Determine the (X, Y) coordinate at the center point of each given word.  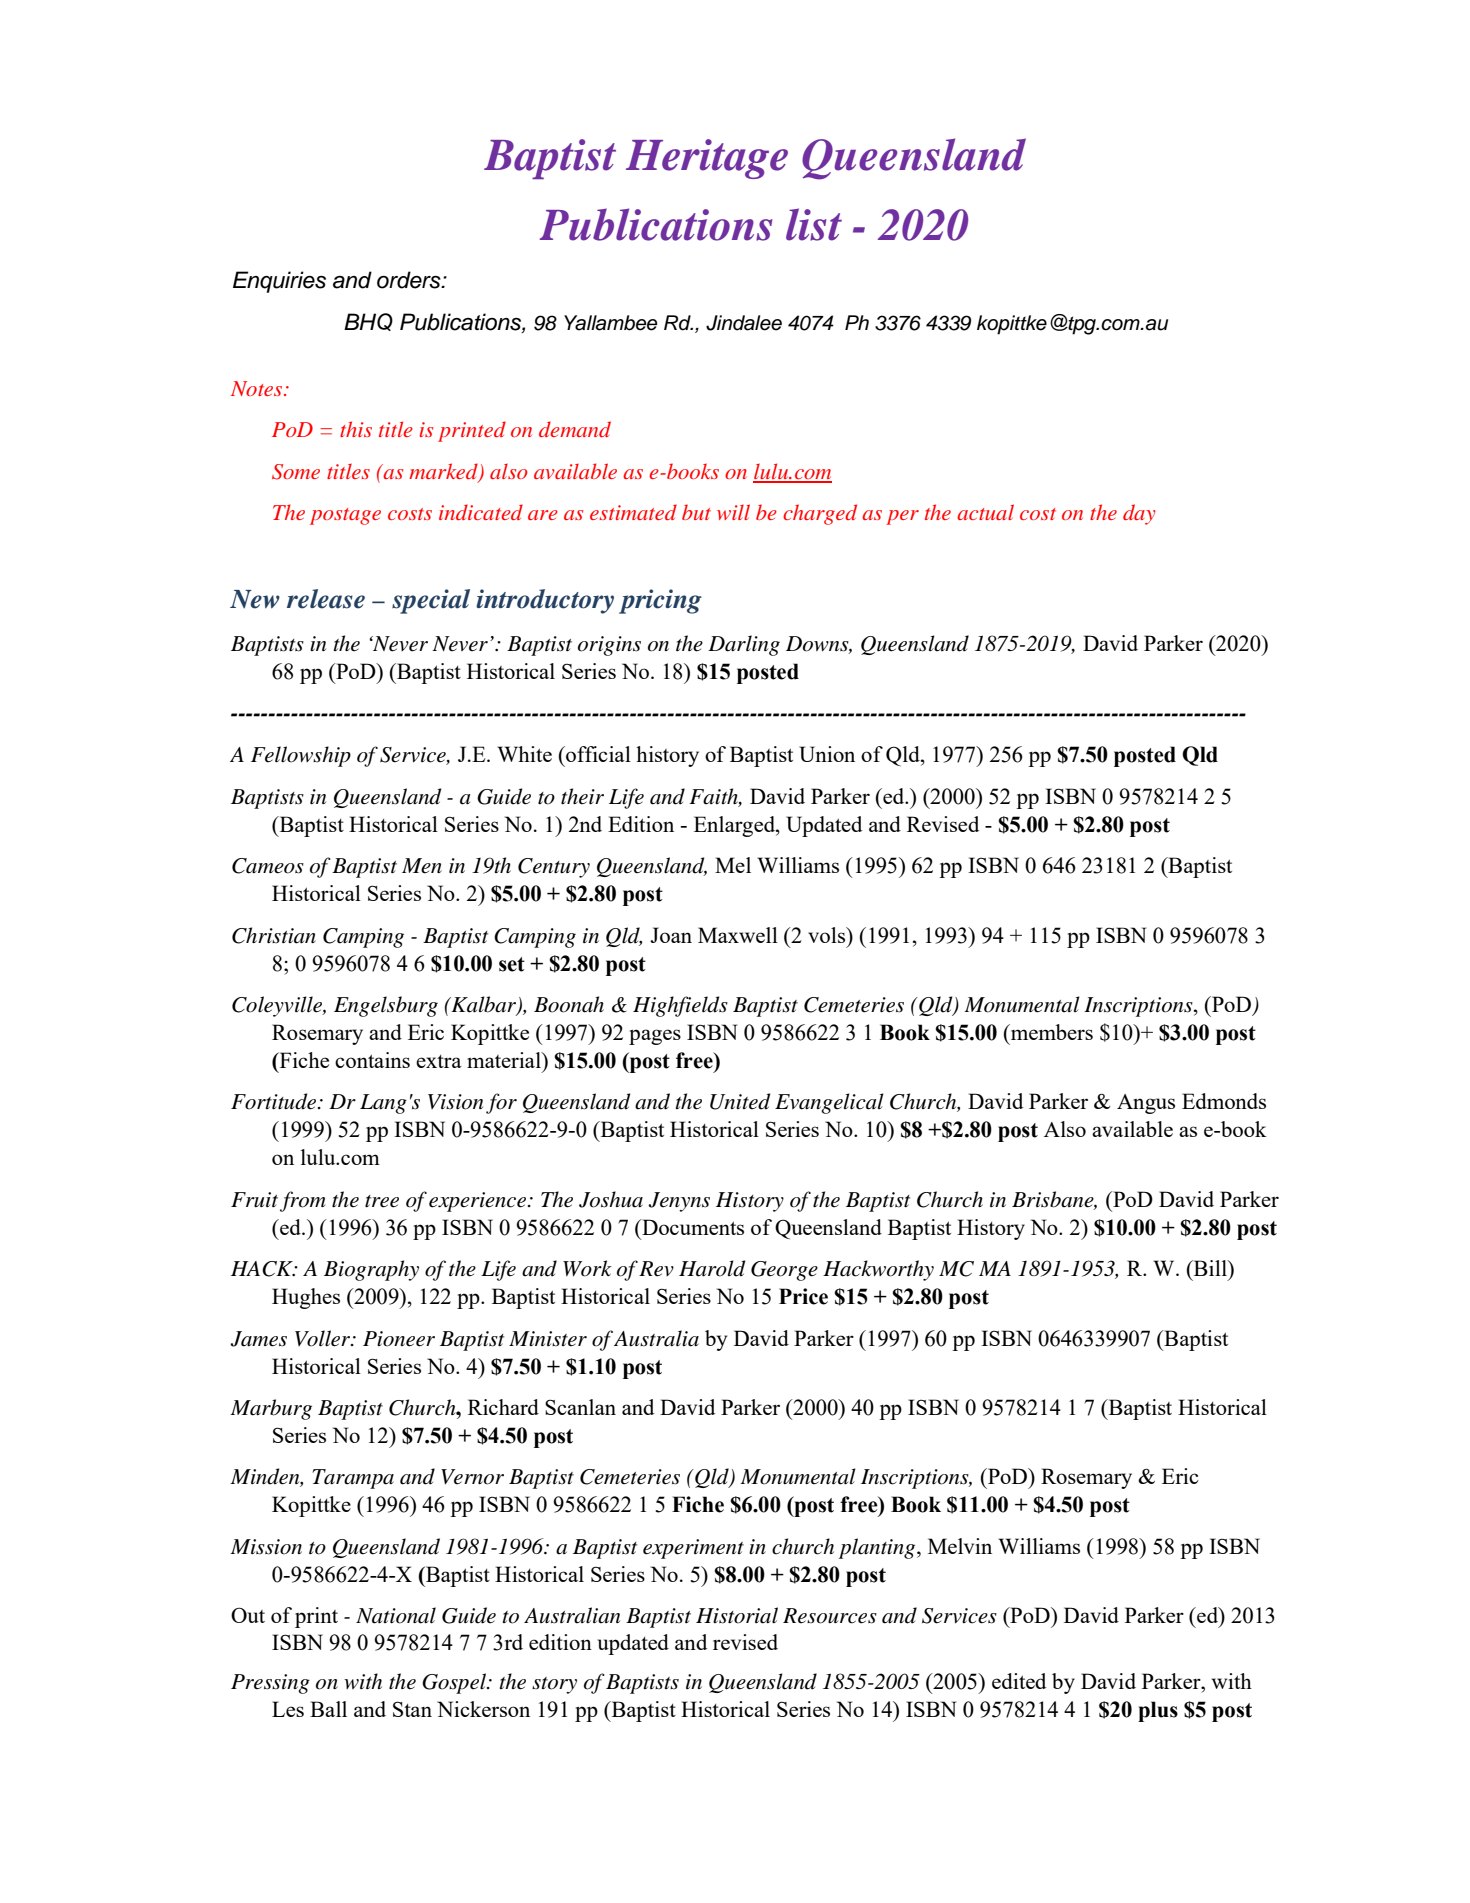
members (1050, 1032)
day (1139, 514)
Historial (737, 1615)
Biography (371, 1270)
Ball (328, 1709)
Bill (1210, 1268)
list (814, 224)
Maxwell (738, 935)
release (326, 599)
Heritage (707, 159)
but (696, 512)
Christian (274, 935)
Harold (712, 1268)
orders (410, 280)
